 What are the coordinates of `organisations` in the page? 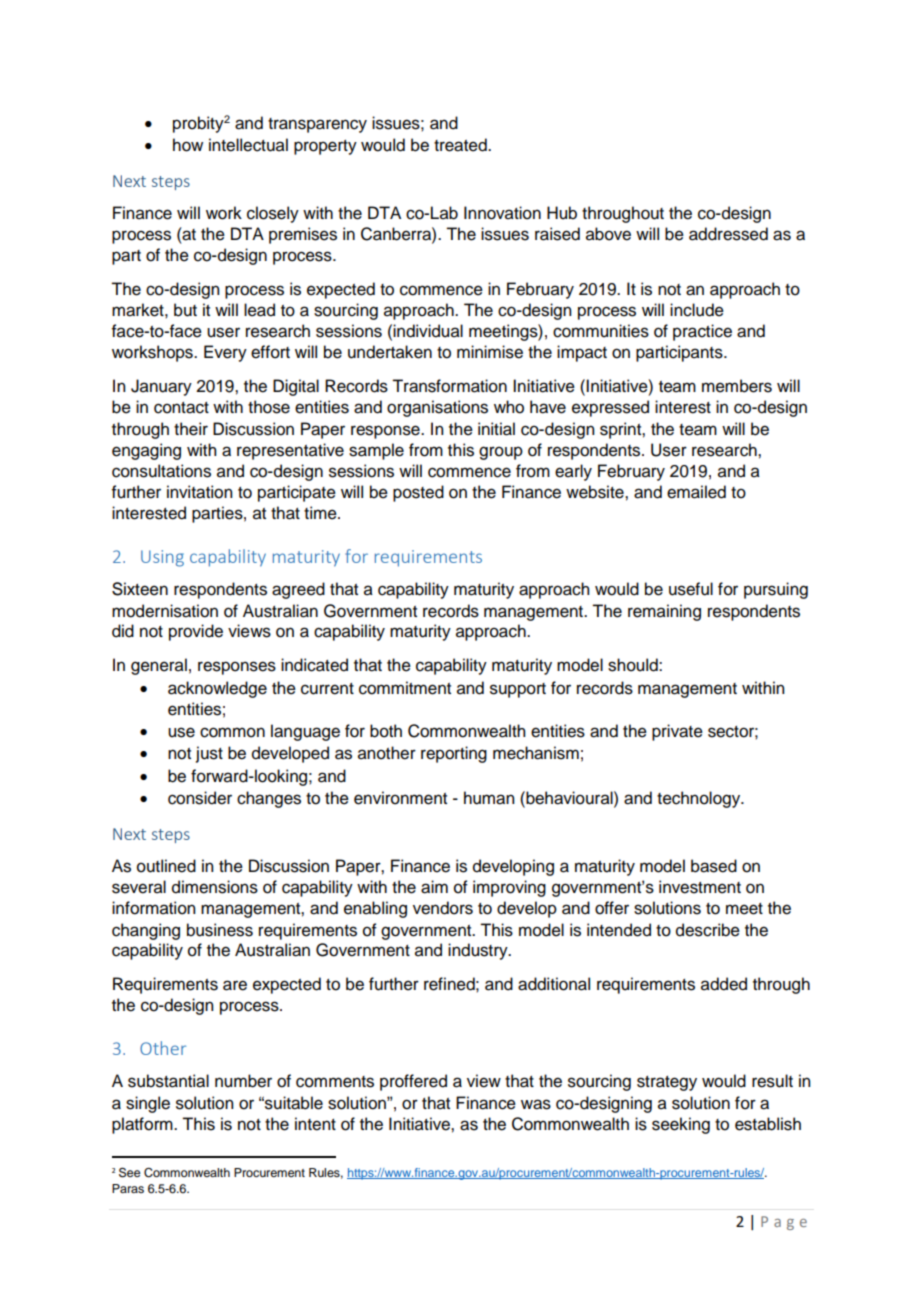 It's located at (437, 408).
